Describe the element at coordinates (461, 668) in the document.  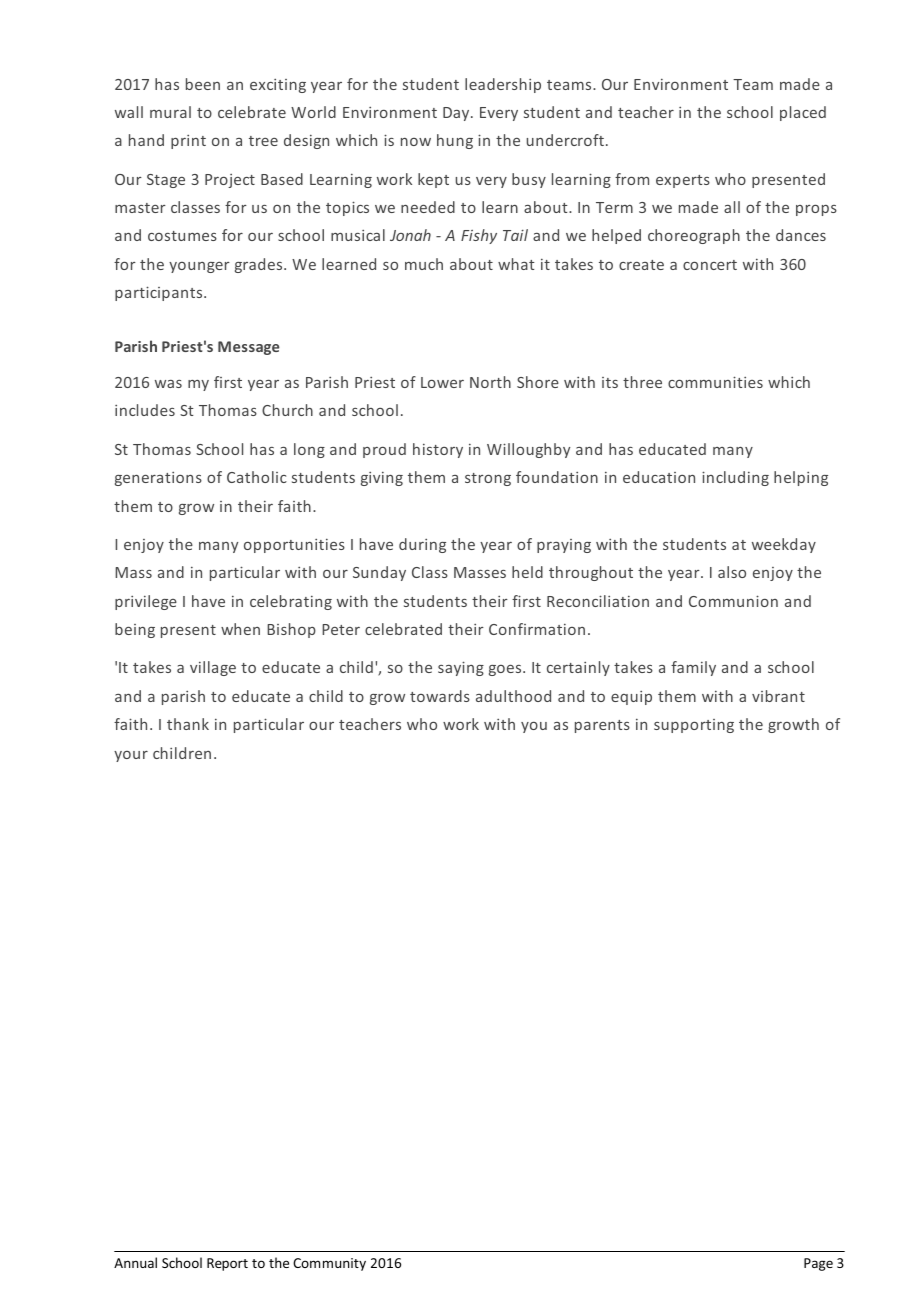
I see `saying` at that location.
